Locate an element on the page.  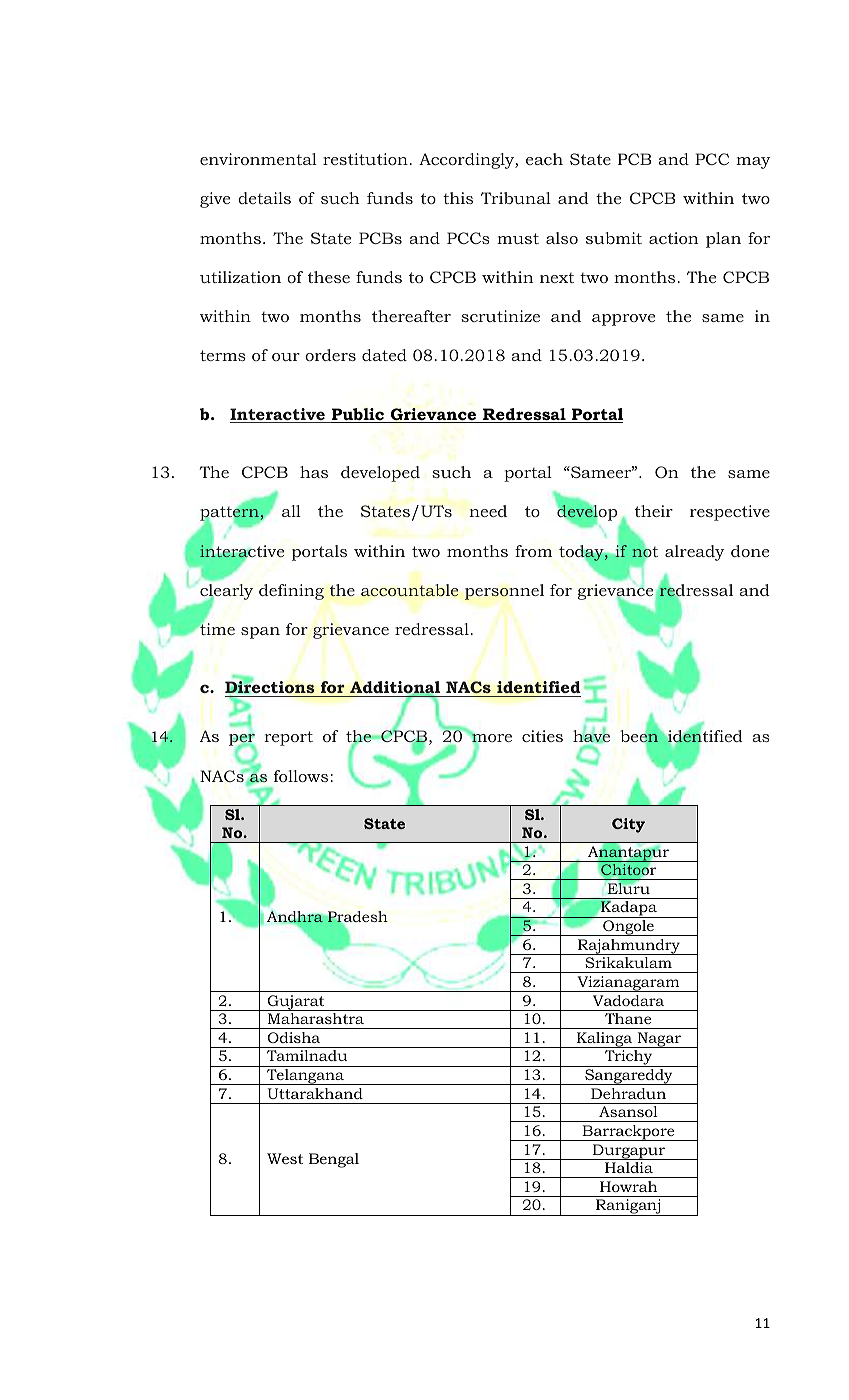
cities is located at coordinates (542, 736).
